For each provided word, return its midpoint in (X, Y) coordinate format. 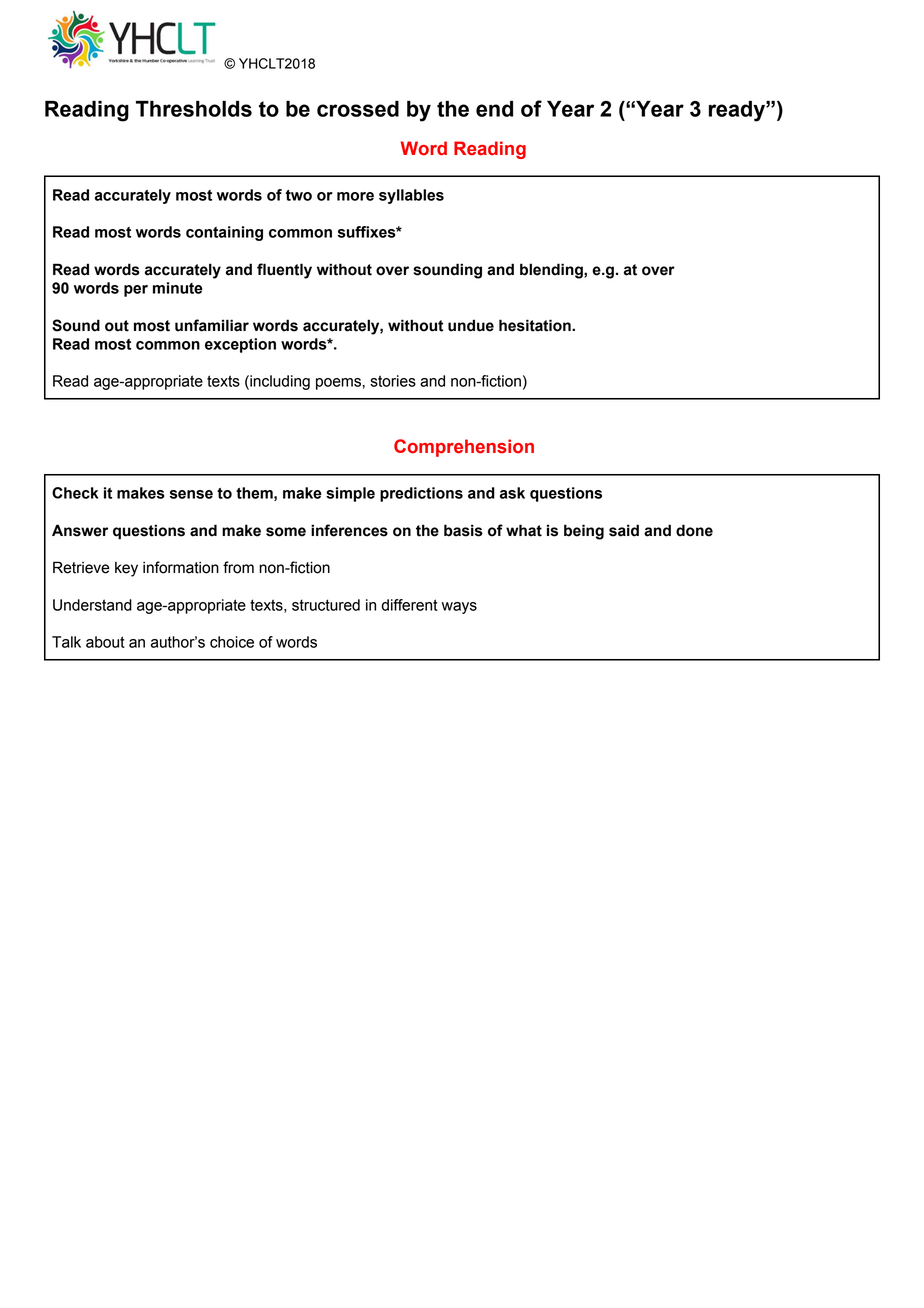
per (136, 291)
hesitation (536, 325)
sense (191, 494)
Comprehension (464, 448)
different (409, 605)
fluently (284, 271)
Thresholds (194, 109)
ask (512, 493)
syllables (411, 196)
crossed (358, 109)
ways (459, 608)
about (105, 642)
